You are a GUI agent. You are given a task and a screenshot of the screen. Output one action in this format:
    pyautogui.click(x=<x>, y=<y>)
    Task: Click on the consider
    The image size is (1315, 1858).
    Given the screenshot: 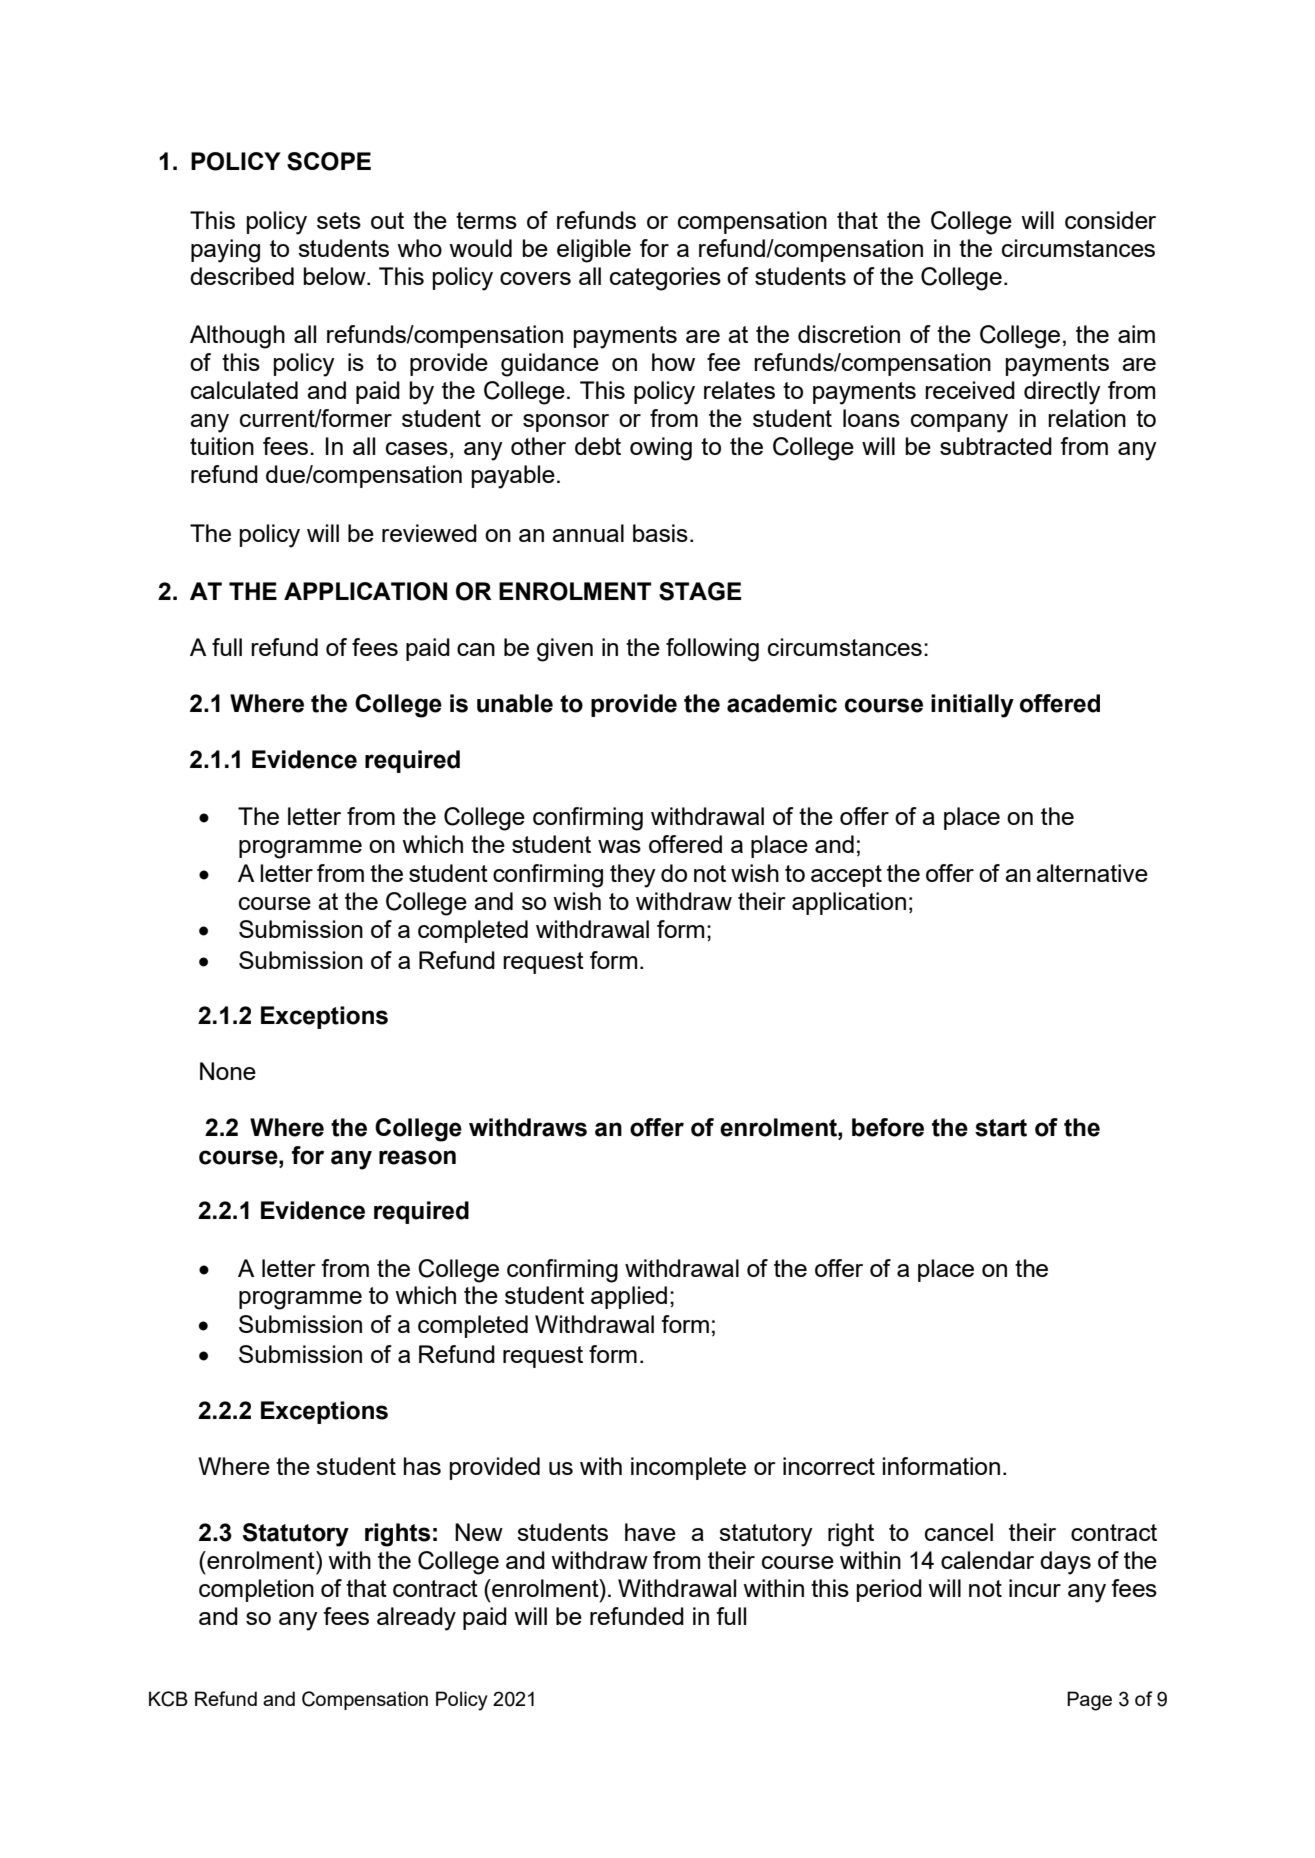 What is the action you would take?
    pyautogui.click(x=1110, y=220)
